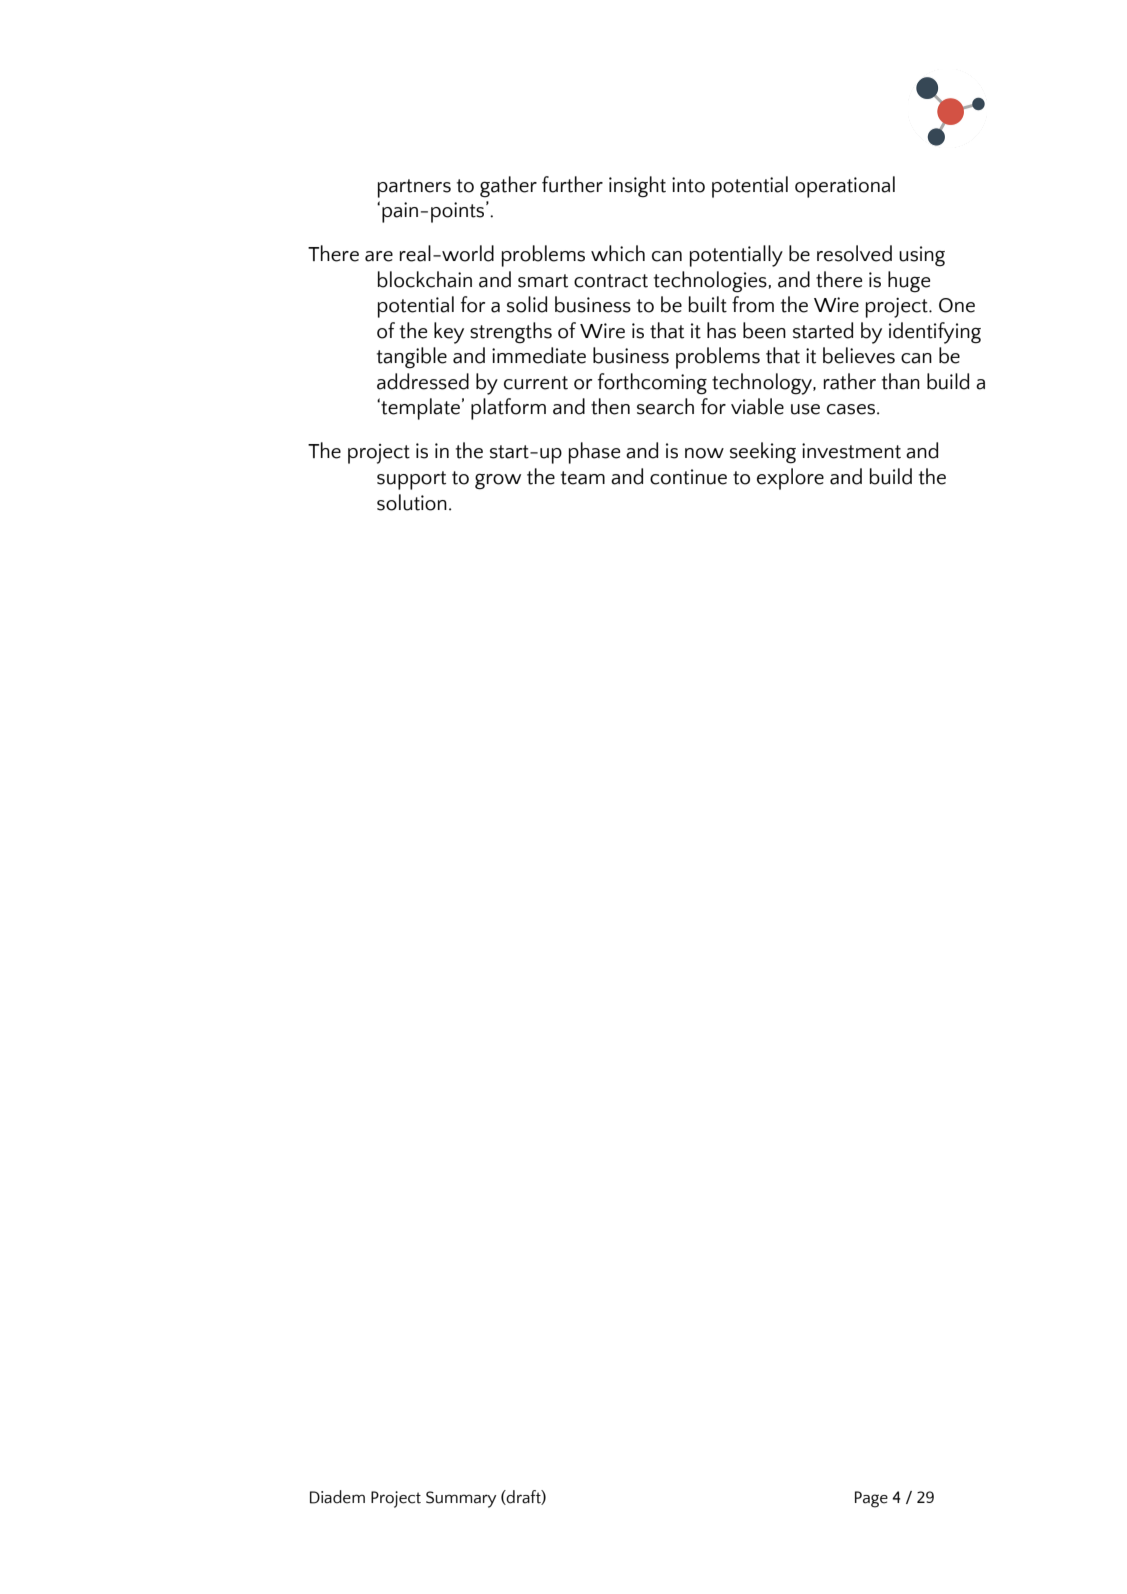 This page has width=1127, height=1594. I want to click on solution, so click(412, 502).
